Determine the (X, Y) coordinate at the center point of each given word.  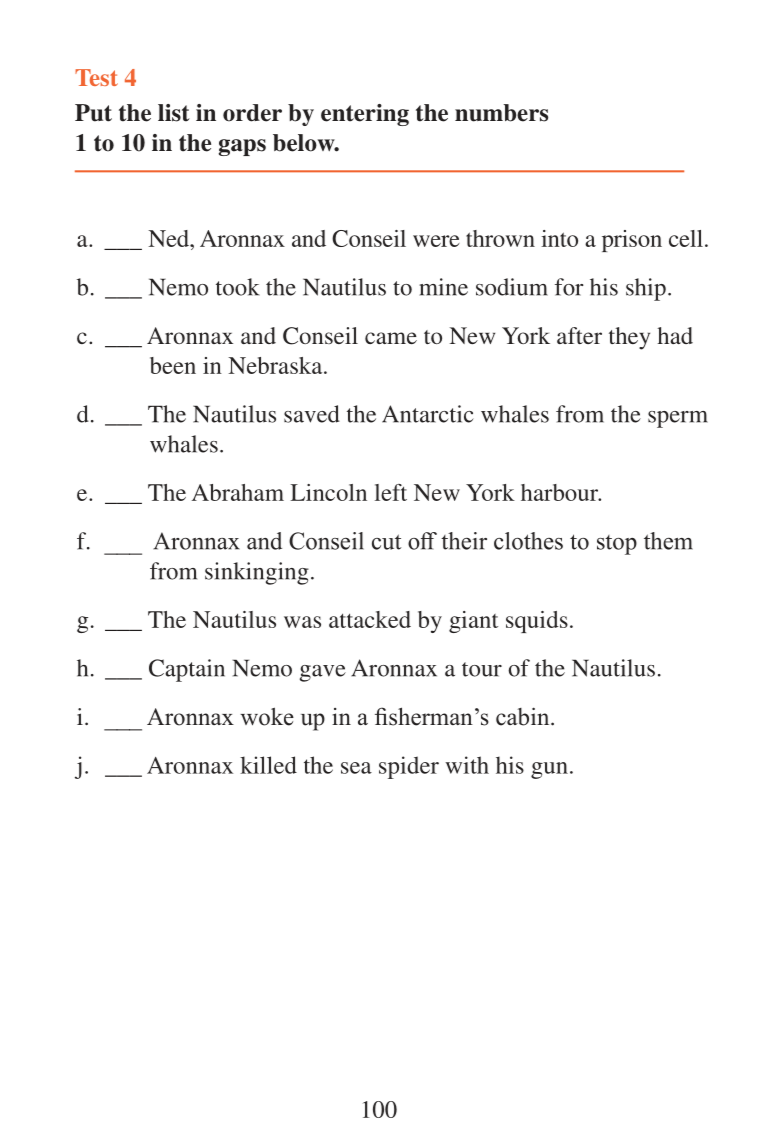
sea (356, 768)
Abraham (238, 492)
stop (617, 545)
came (391, 338)
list (174, 113)
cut (386, 542)
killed (268, 765)
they (629, 338)
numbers (501, 113)
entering (365, 115)
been (173, 365)
